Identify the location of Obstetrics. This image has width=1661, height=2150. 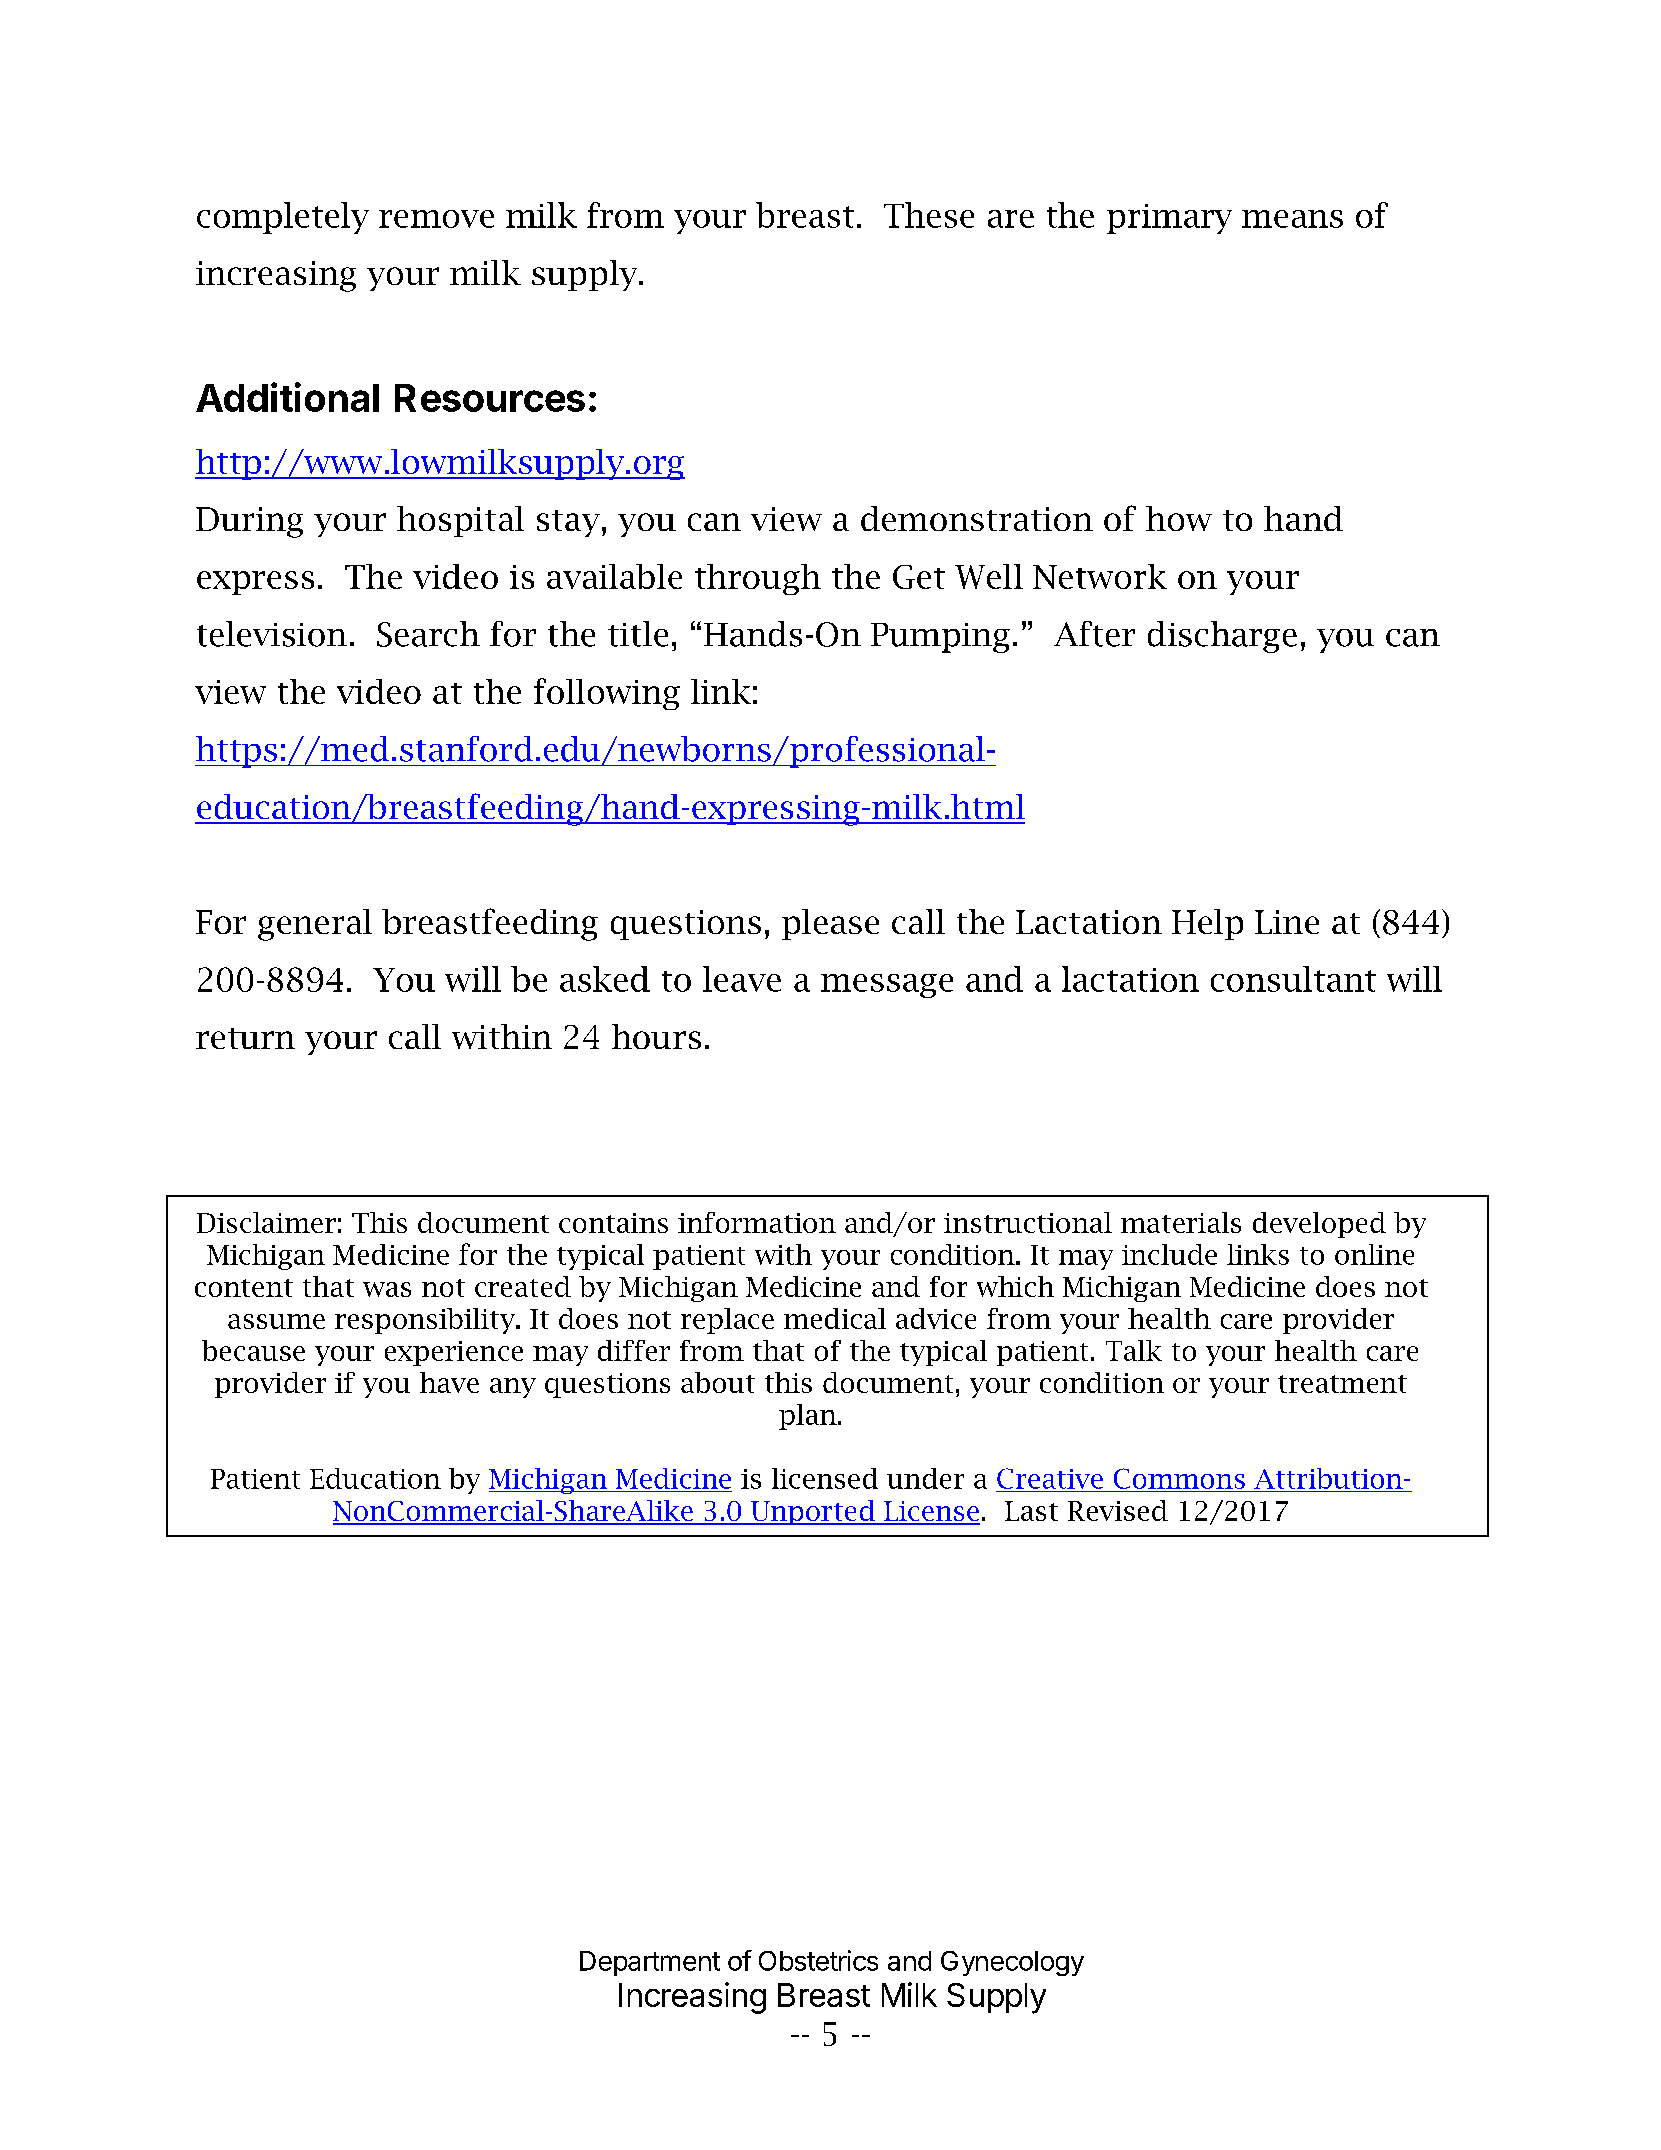
(818, 1960).
